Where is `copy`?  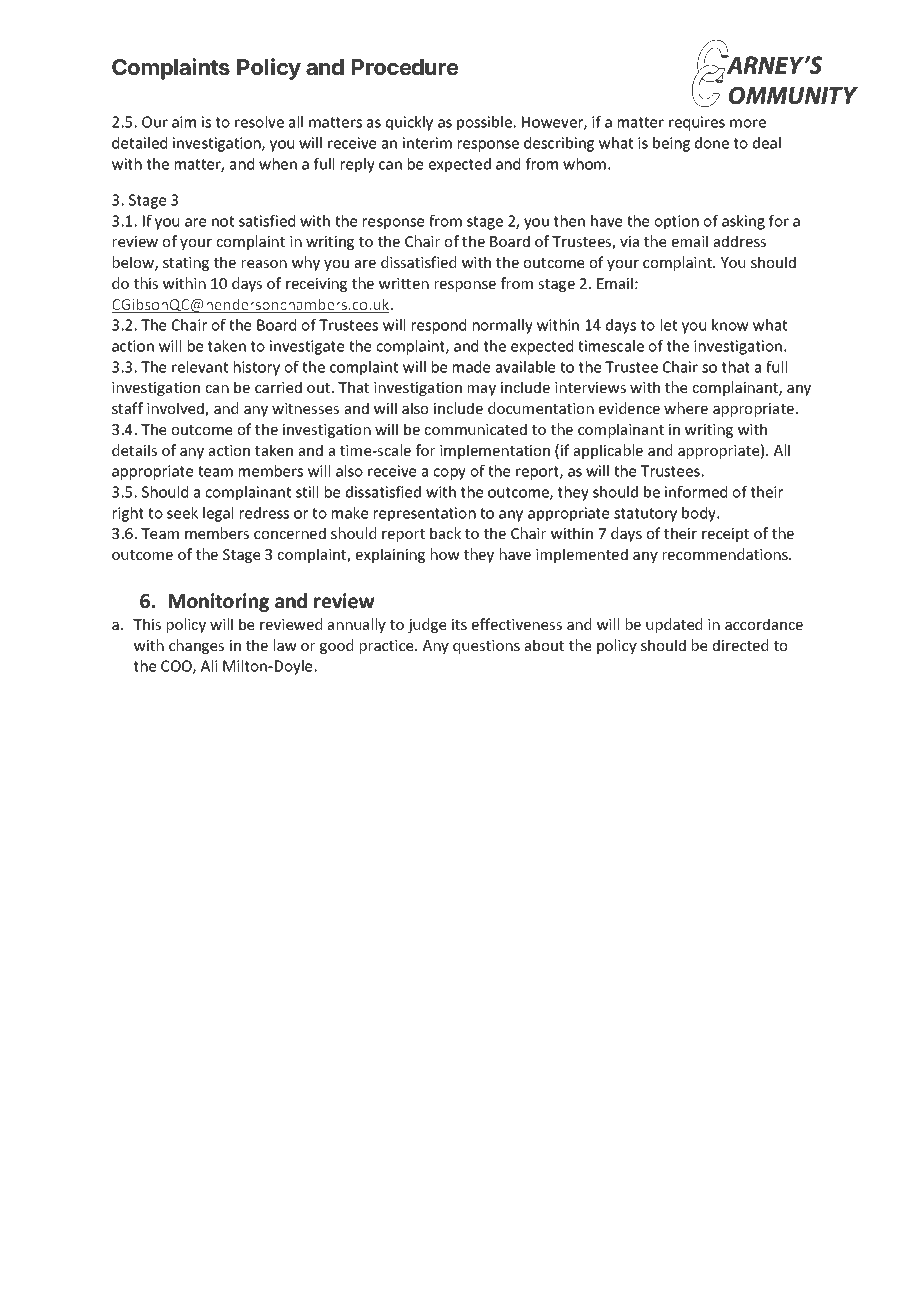
copy is located at coordinates (450, 474).
